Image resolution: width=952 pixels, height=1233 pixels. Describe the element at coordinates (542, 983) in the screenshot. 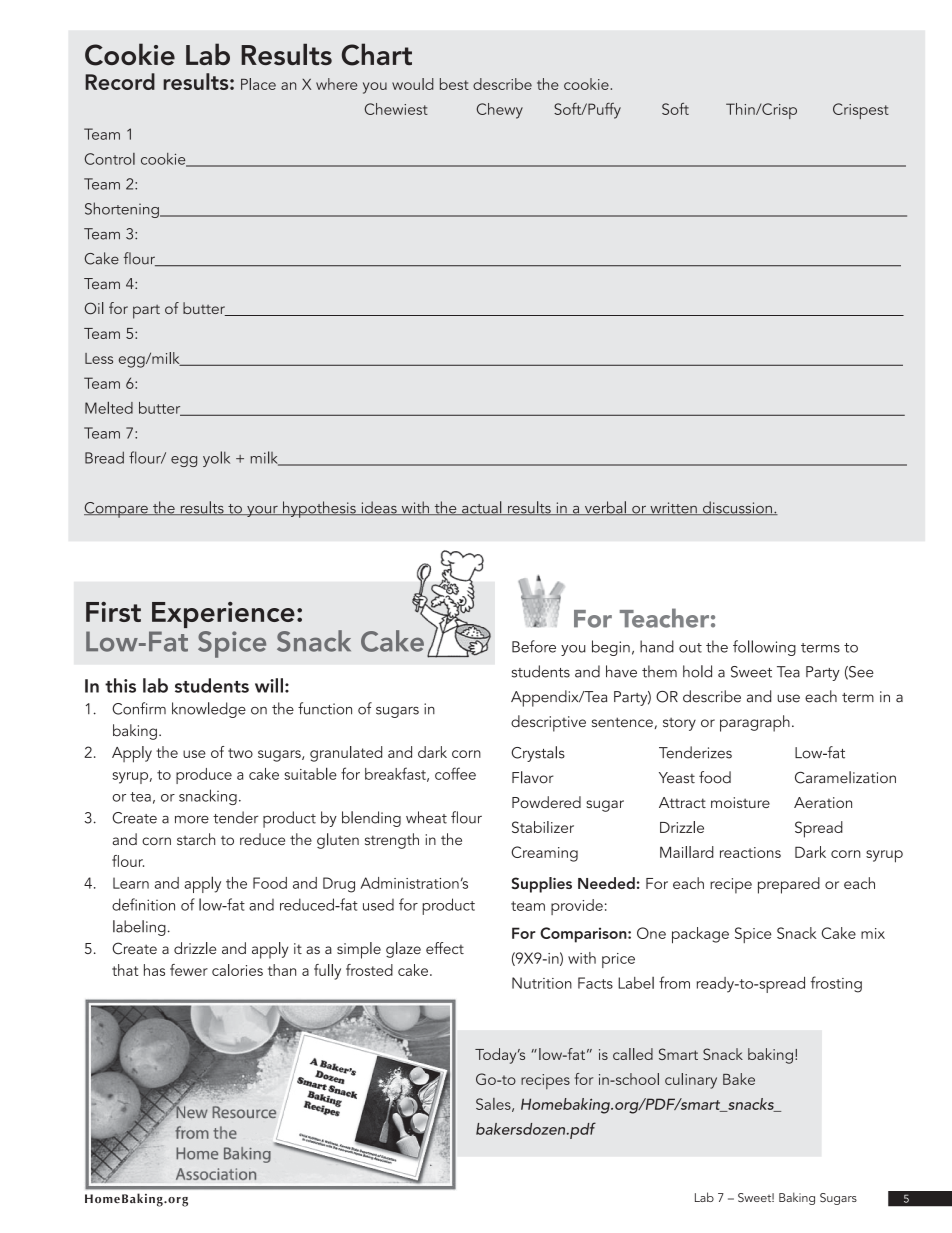

I see `Nutrition` at that location.
